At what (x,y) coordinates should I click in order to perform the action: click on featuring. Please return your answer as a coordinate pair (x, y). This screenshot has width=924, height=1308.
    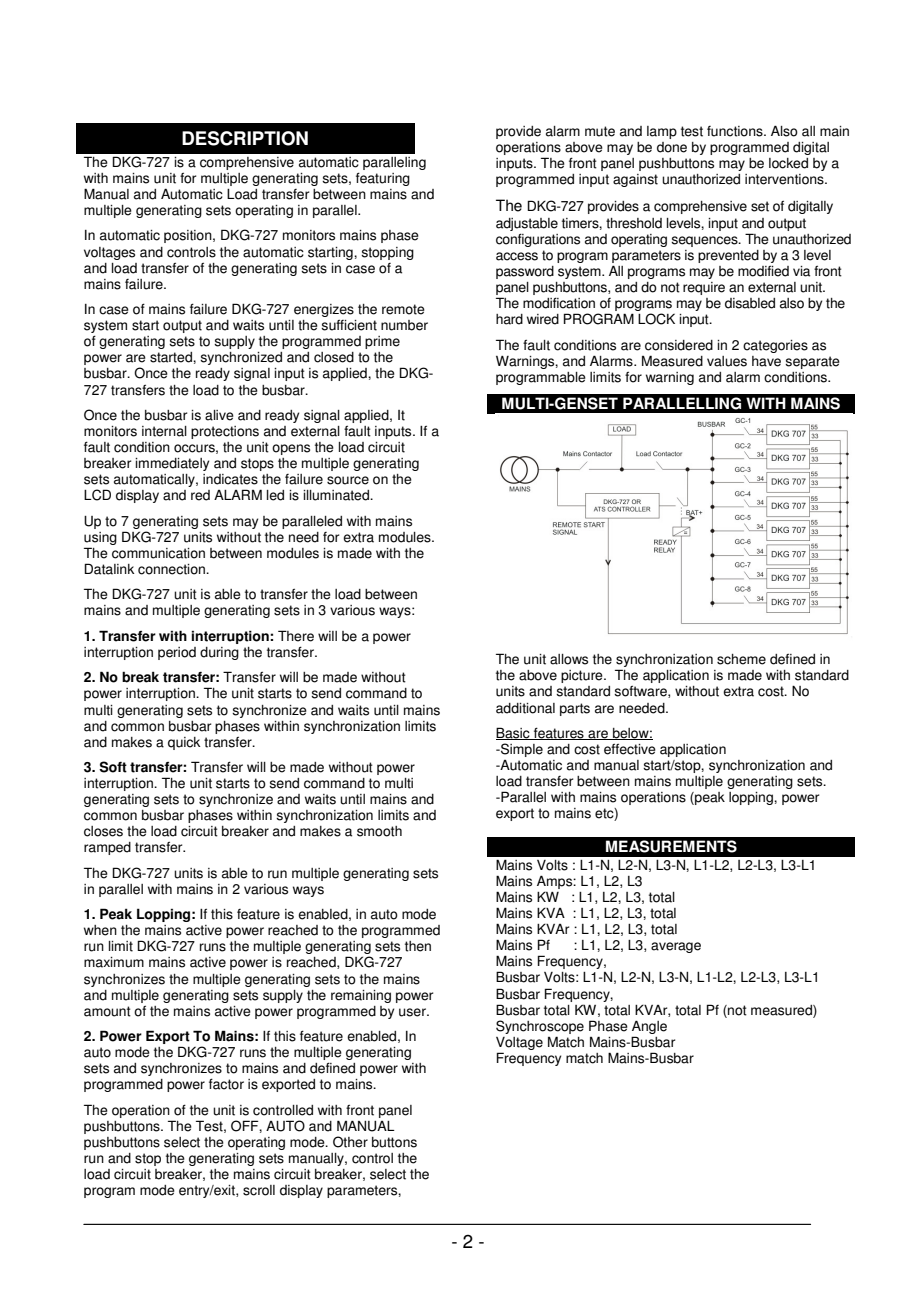
    Looking at the image, I should click on (383, 179).
